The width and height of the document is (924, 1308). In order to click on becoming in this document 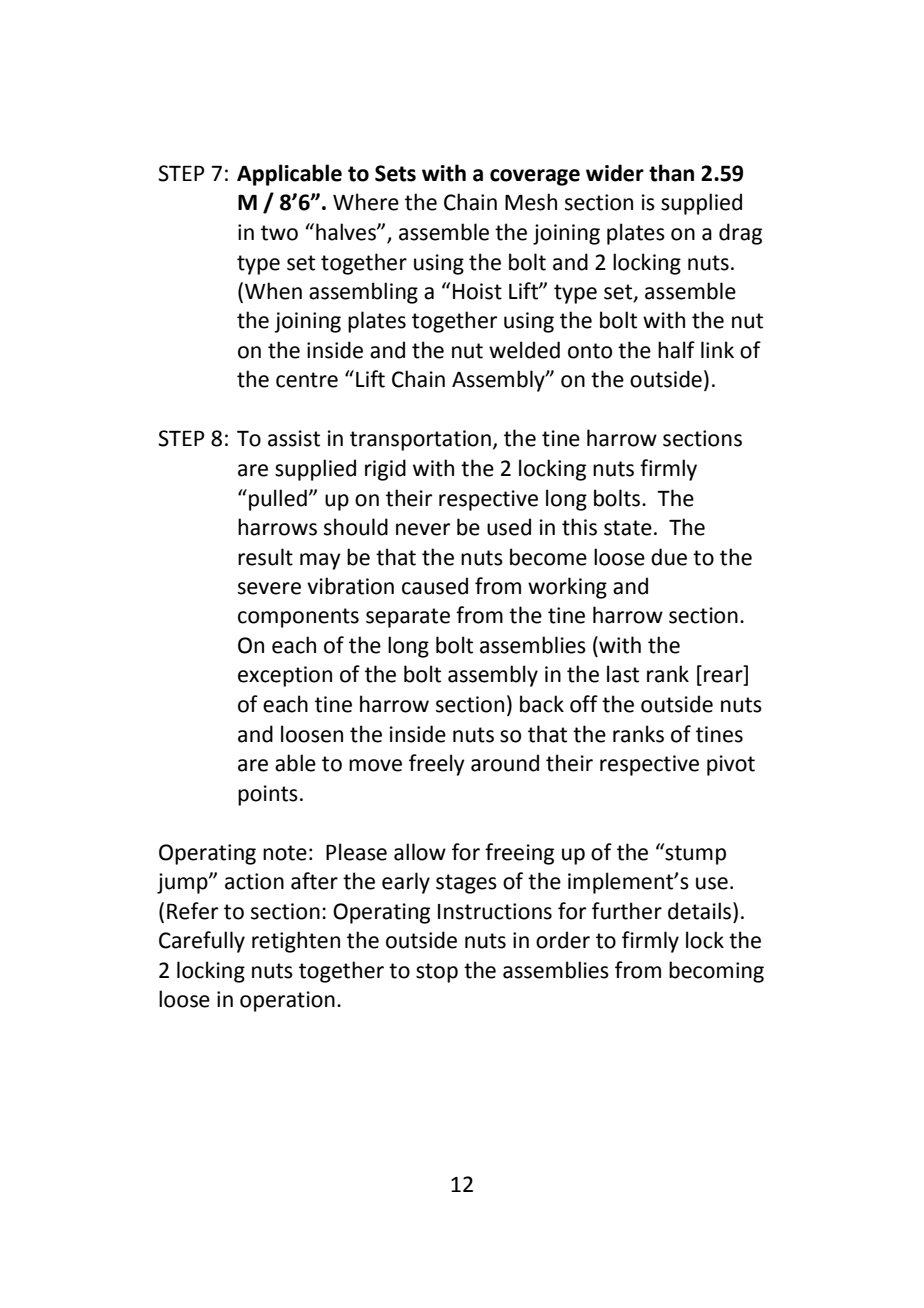, I will do `click(716, 972)`.
